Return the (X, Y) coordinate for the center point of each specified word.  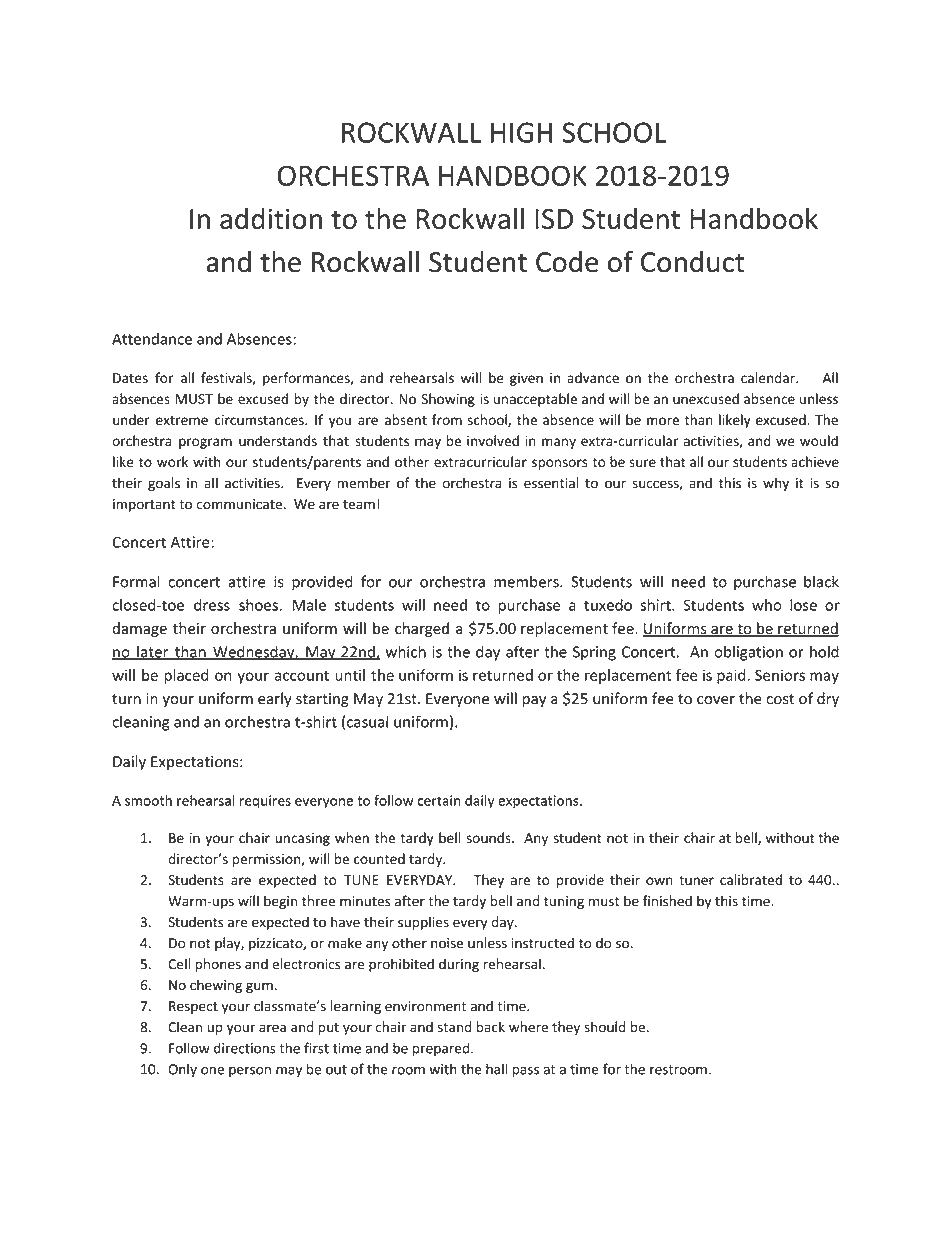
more (663, 421)
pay (534, 701)
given (526, 379)
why (776, 484)
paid (732, 676)
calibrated (751, 880)
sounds (490, 838)
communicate (239, 504)
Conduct (693, 262)
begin (280, 902)
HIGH (521, 132)
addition (271, 218)
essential (551, 483)
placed (186, 676)
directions (245, 1048)
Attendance (152, 339)
